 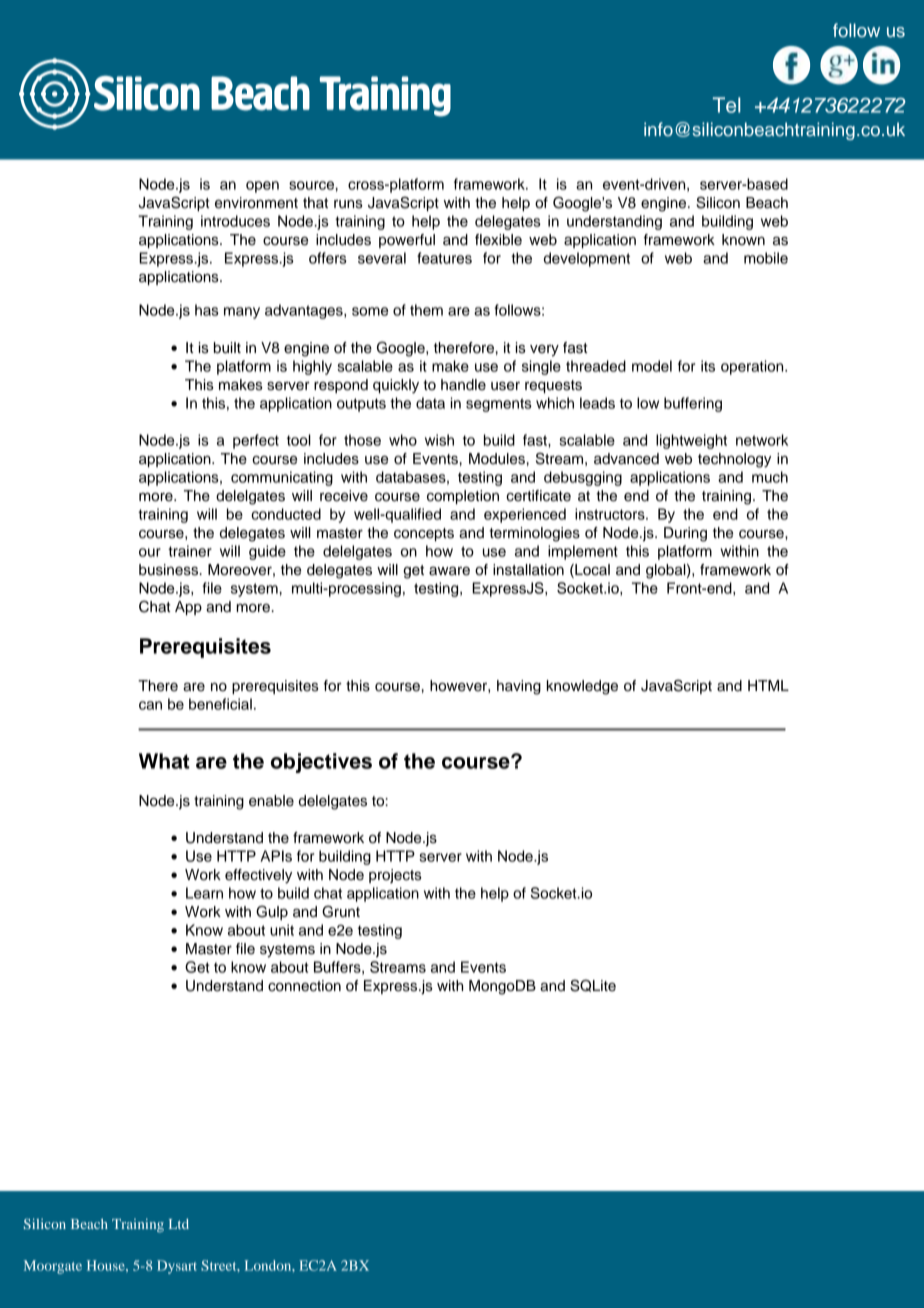 What do you see at coordinates (727, 105) in the screenshot?
I see `Tel` at bounding box center [727, 105].
